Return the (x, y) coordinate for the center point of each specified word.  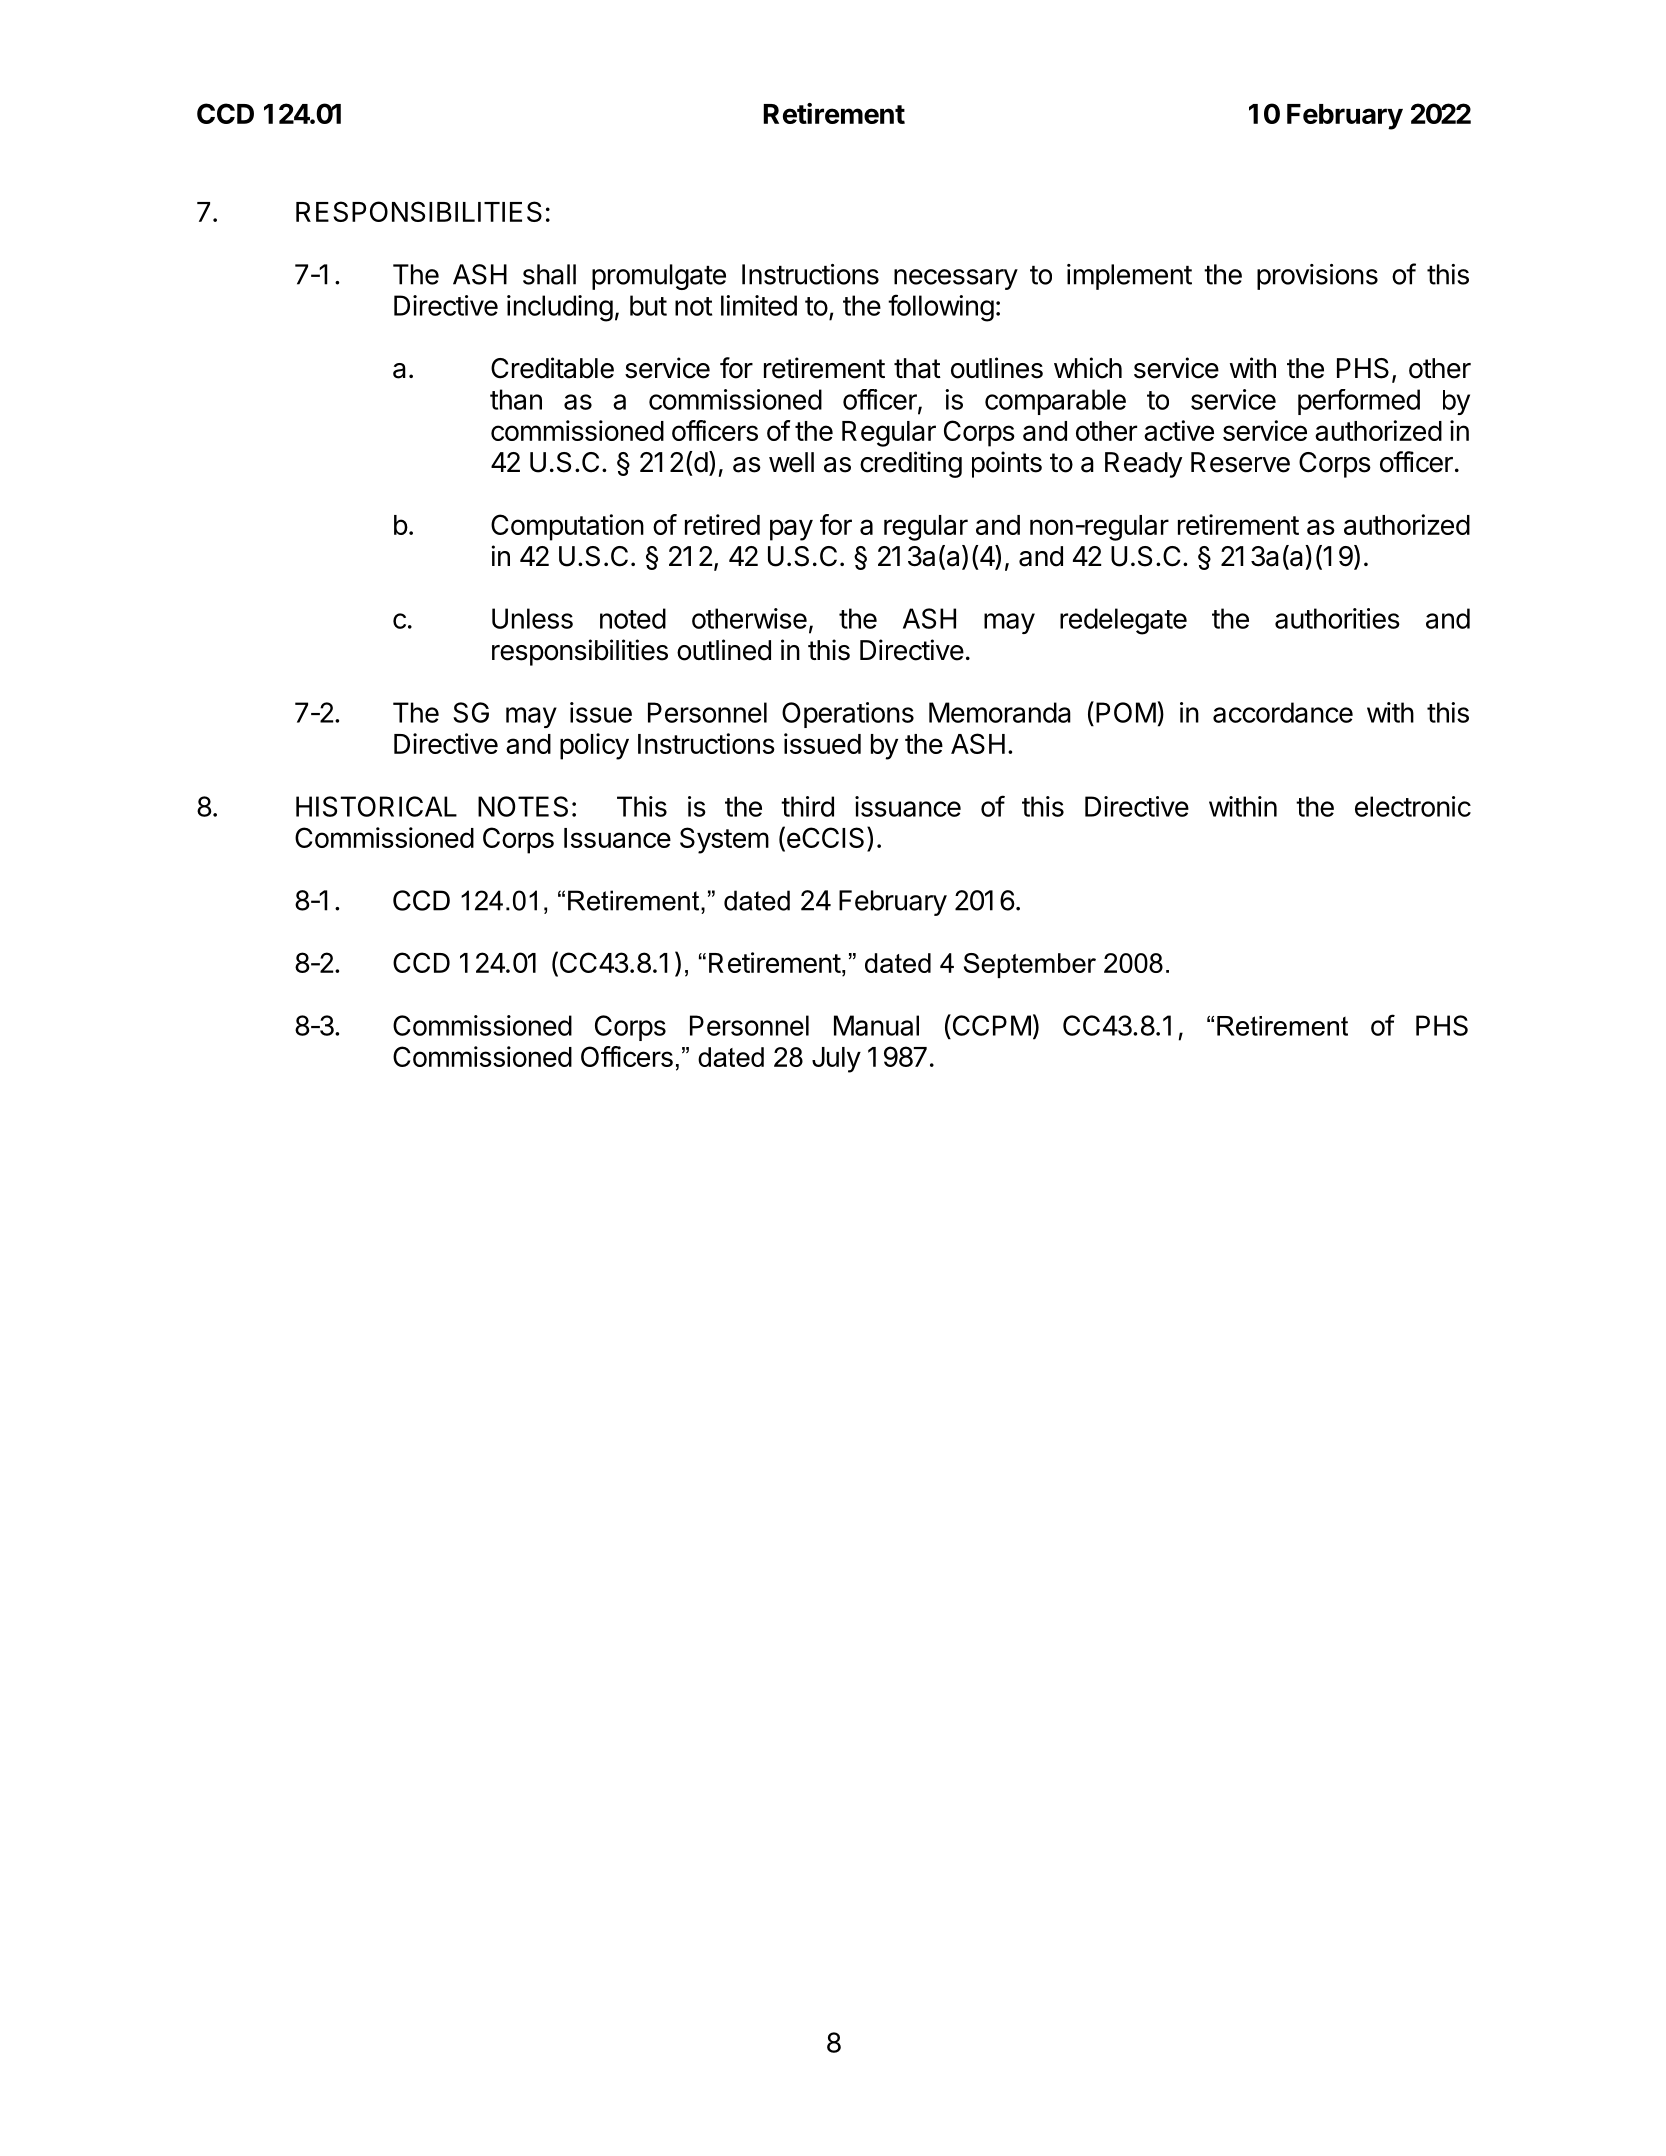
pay (791, 530)
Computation (567, 527)
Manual (876, 1025)
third (807, 806)
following (941, 308)
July (836, 1060)
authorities (1337, 618)
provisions (1317, 277)
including (560, 308)
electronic (1413, 806)
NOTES (523, 806)
